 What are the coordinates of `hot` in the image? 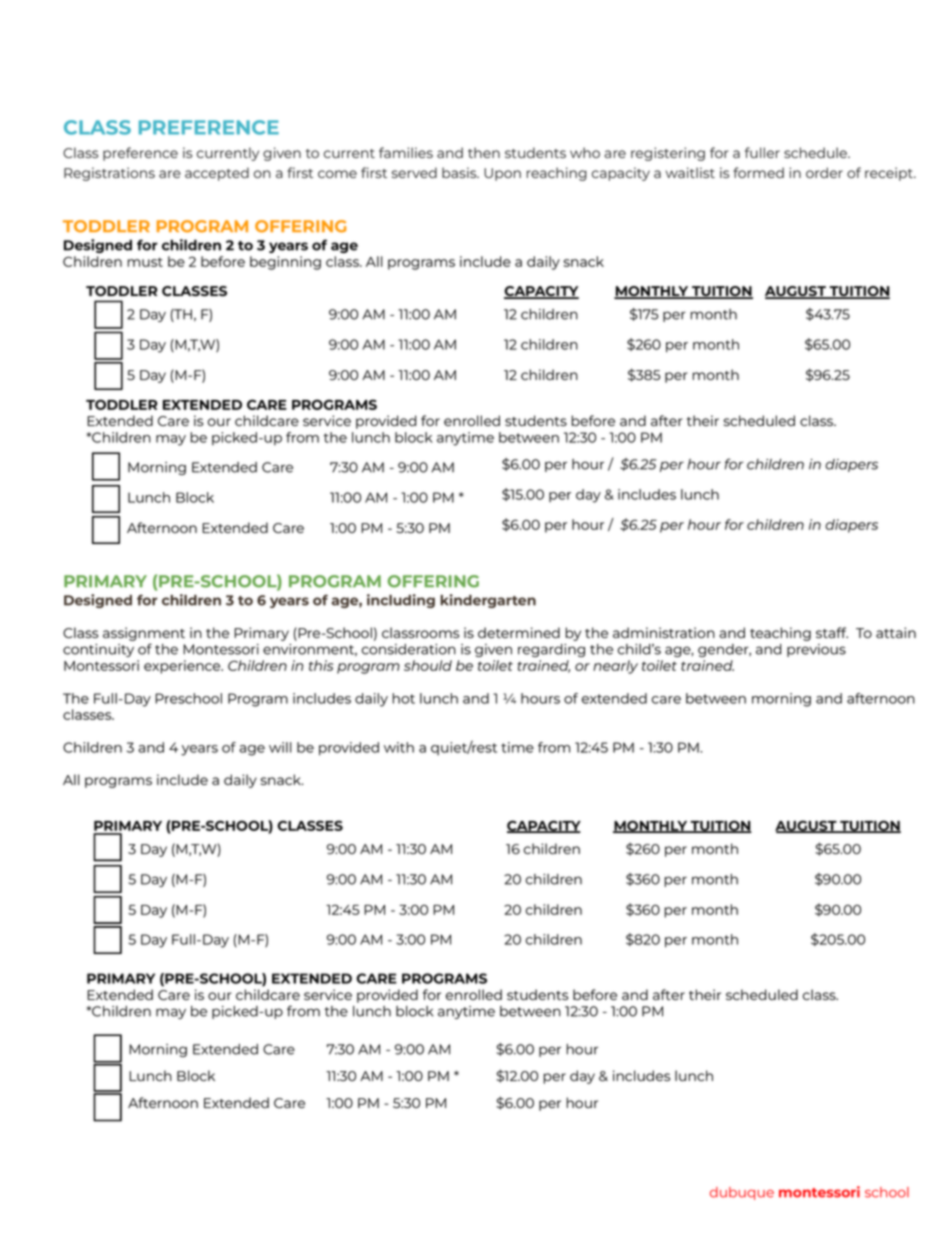 It's located at (403, 698).
